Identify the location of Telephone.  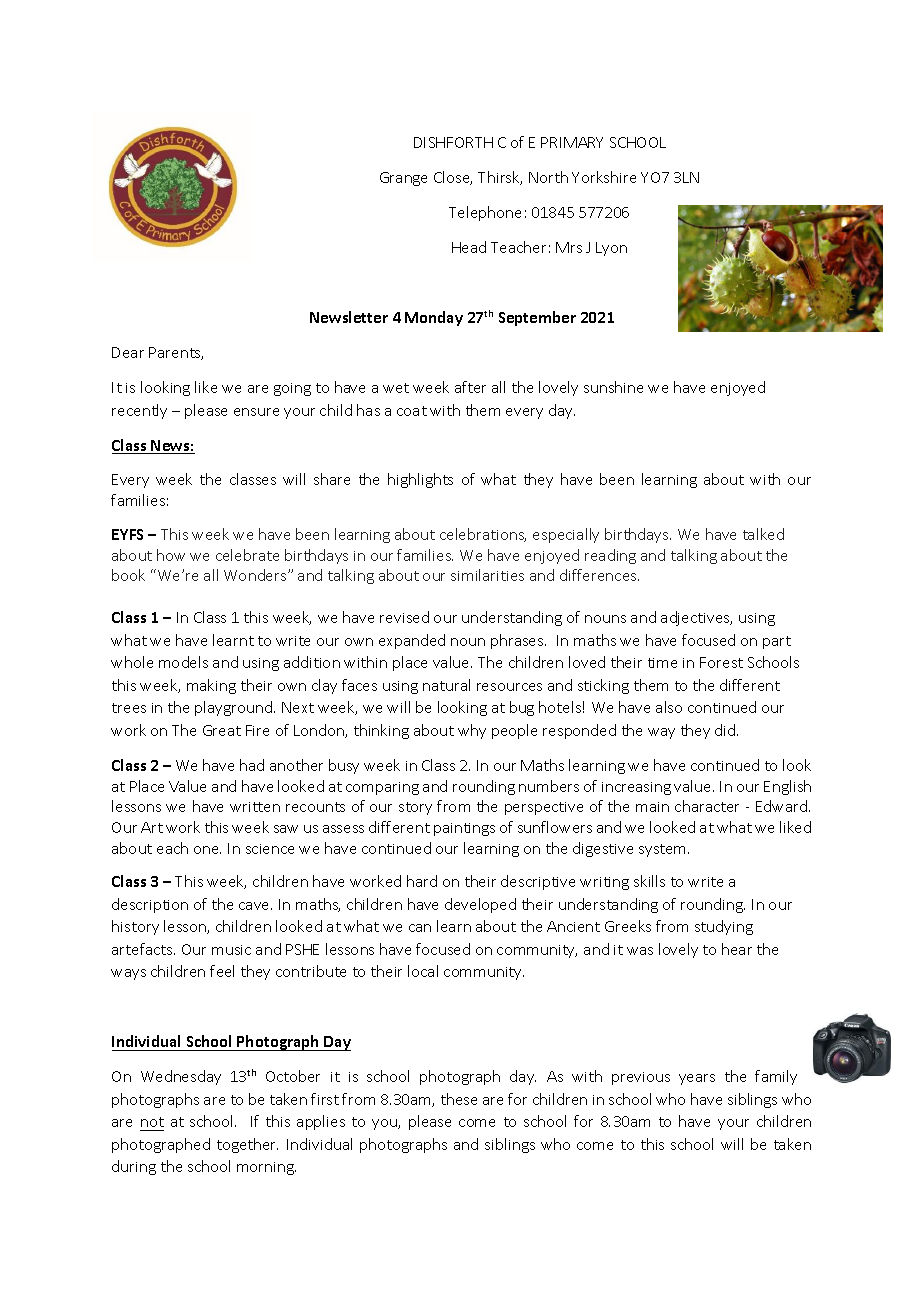
(485, 213).
